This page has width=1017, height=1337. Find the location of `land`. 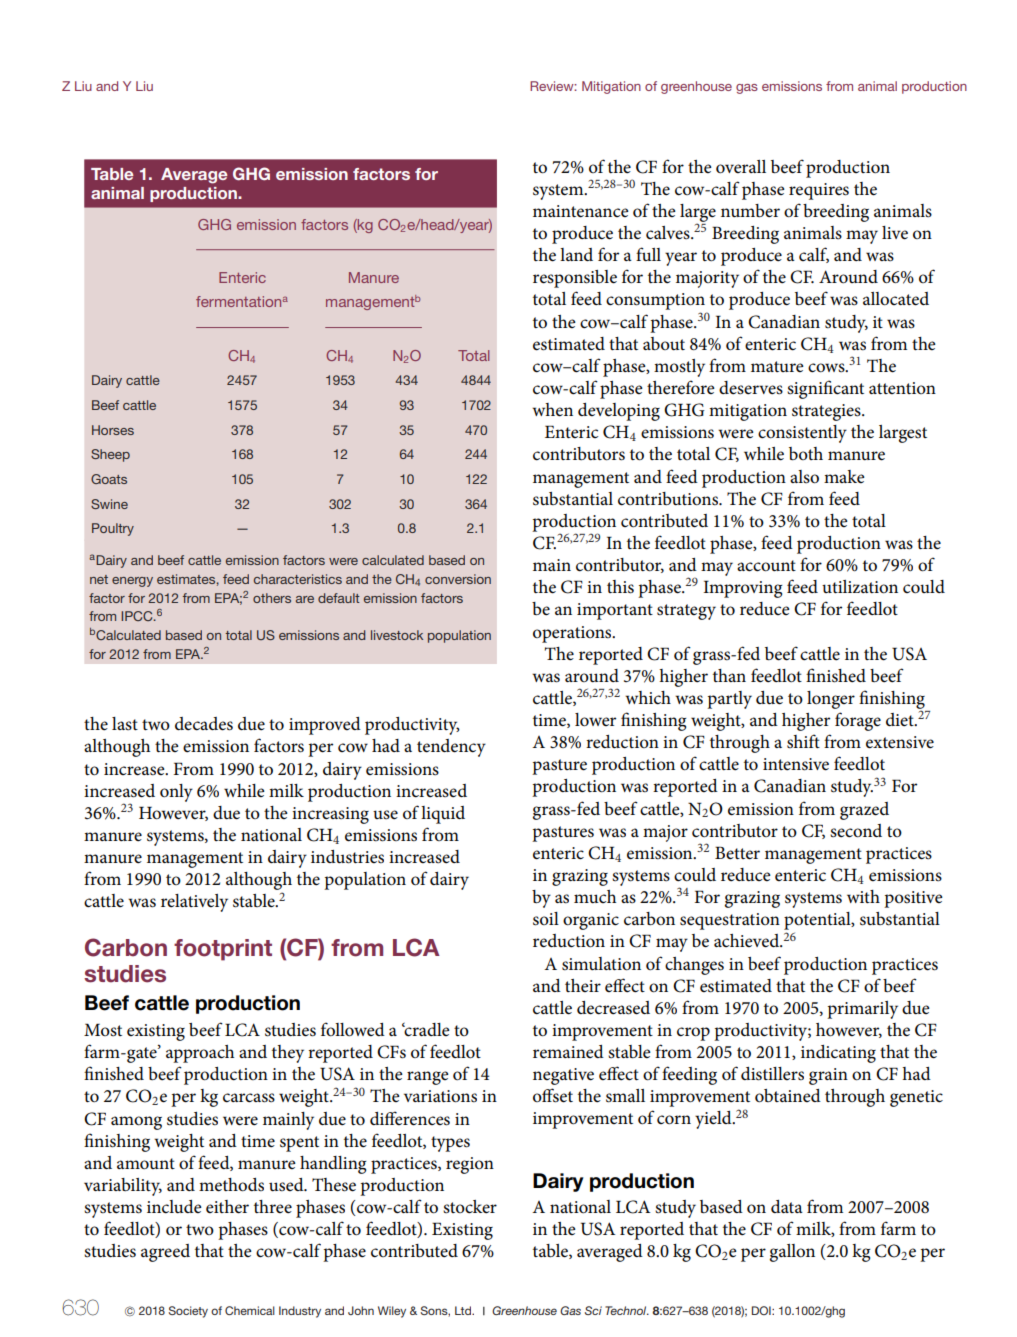

land is located at coordinates (576, 254).
